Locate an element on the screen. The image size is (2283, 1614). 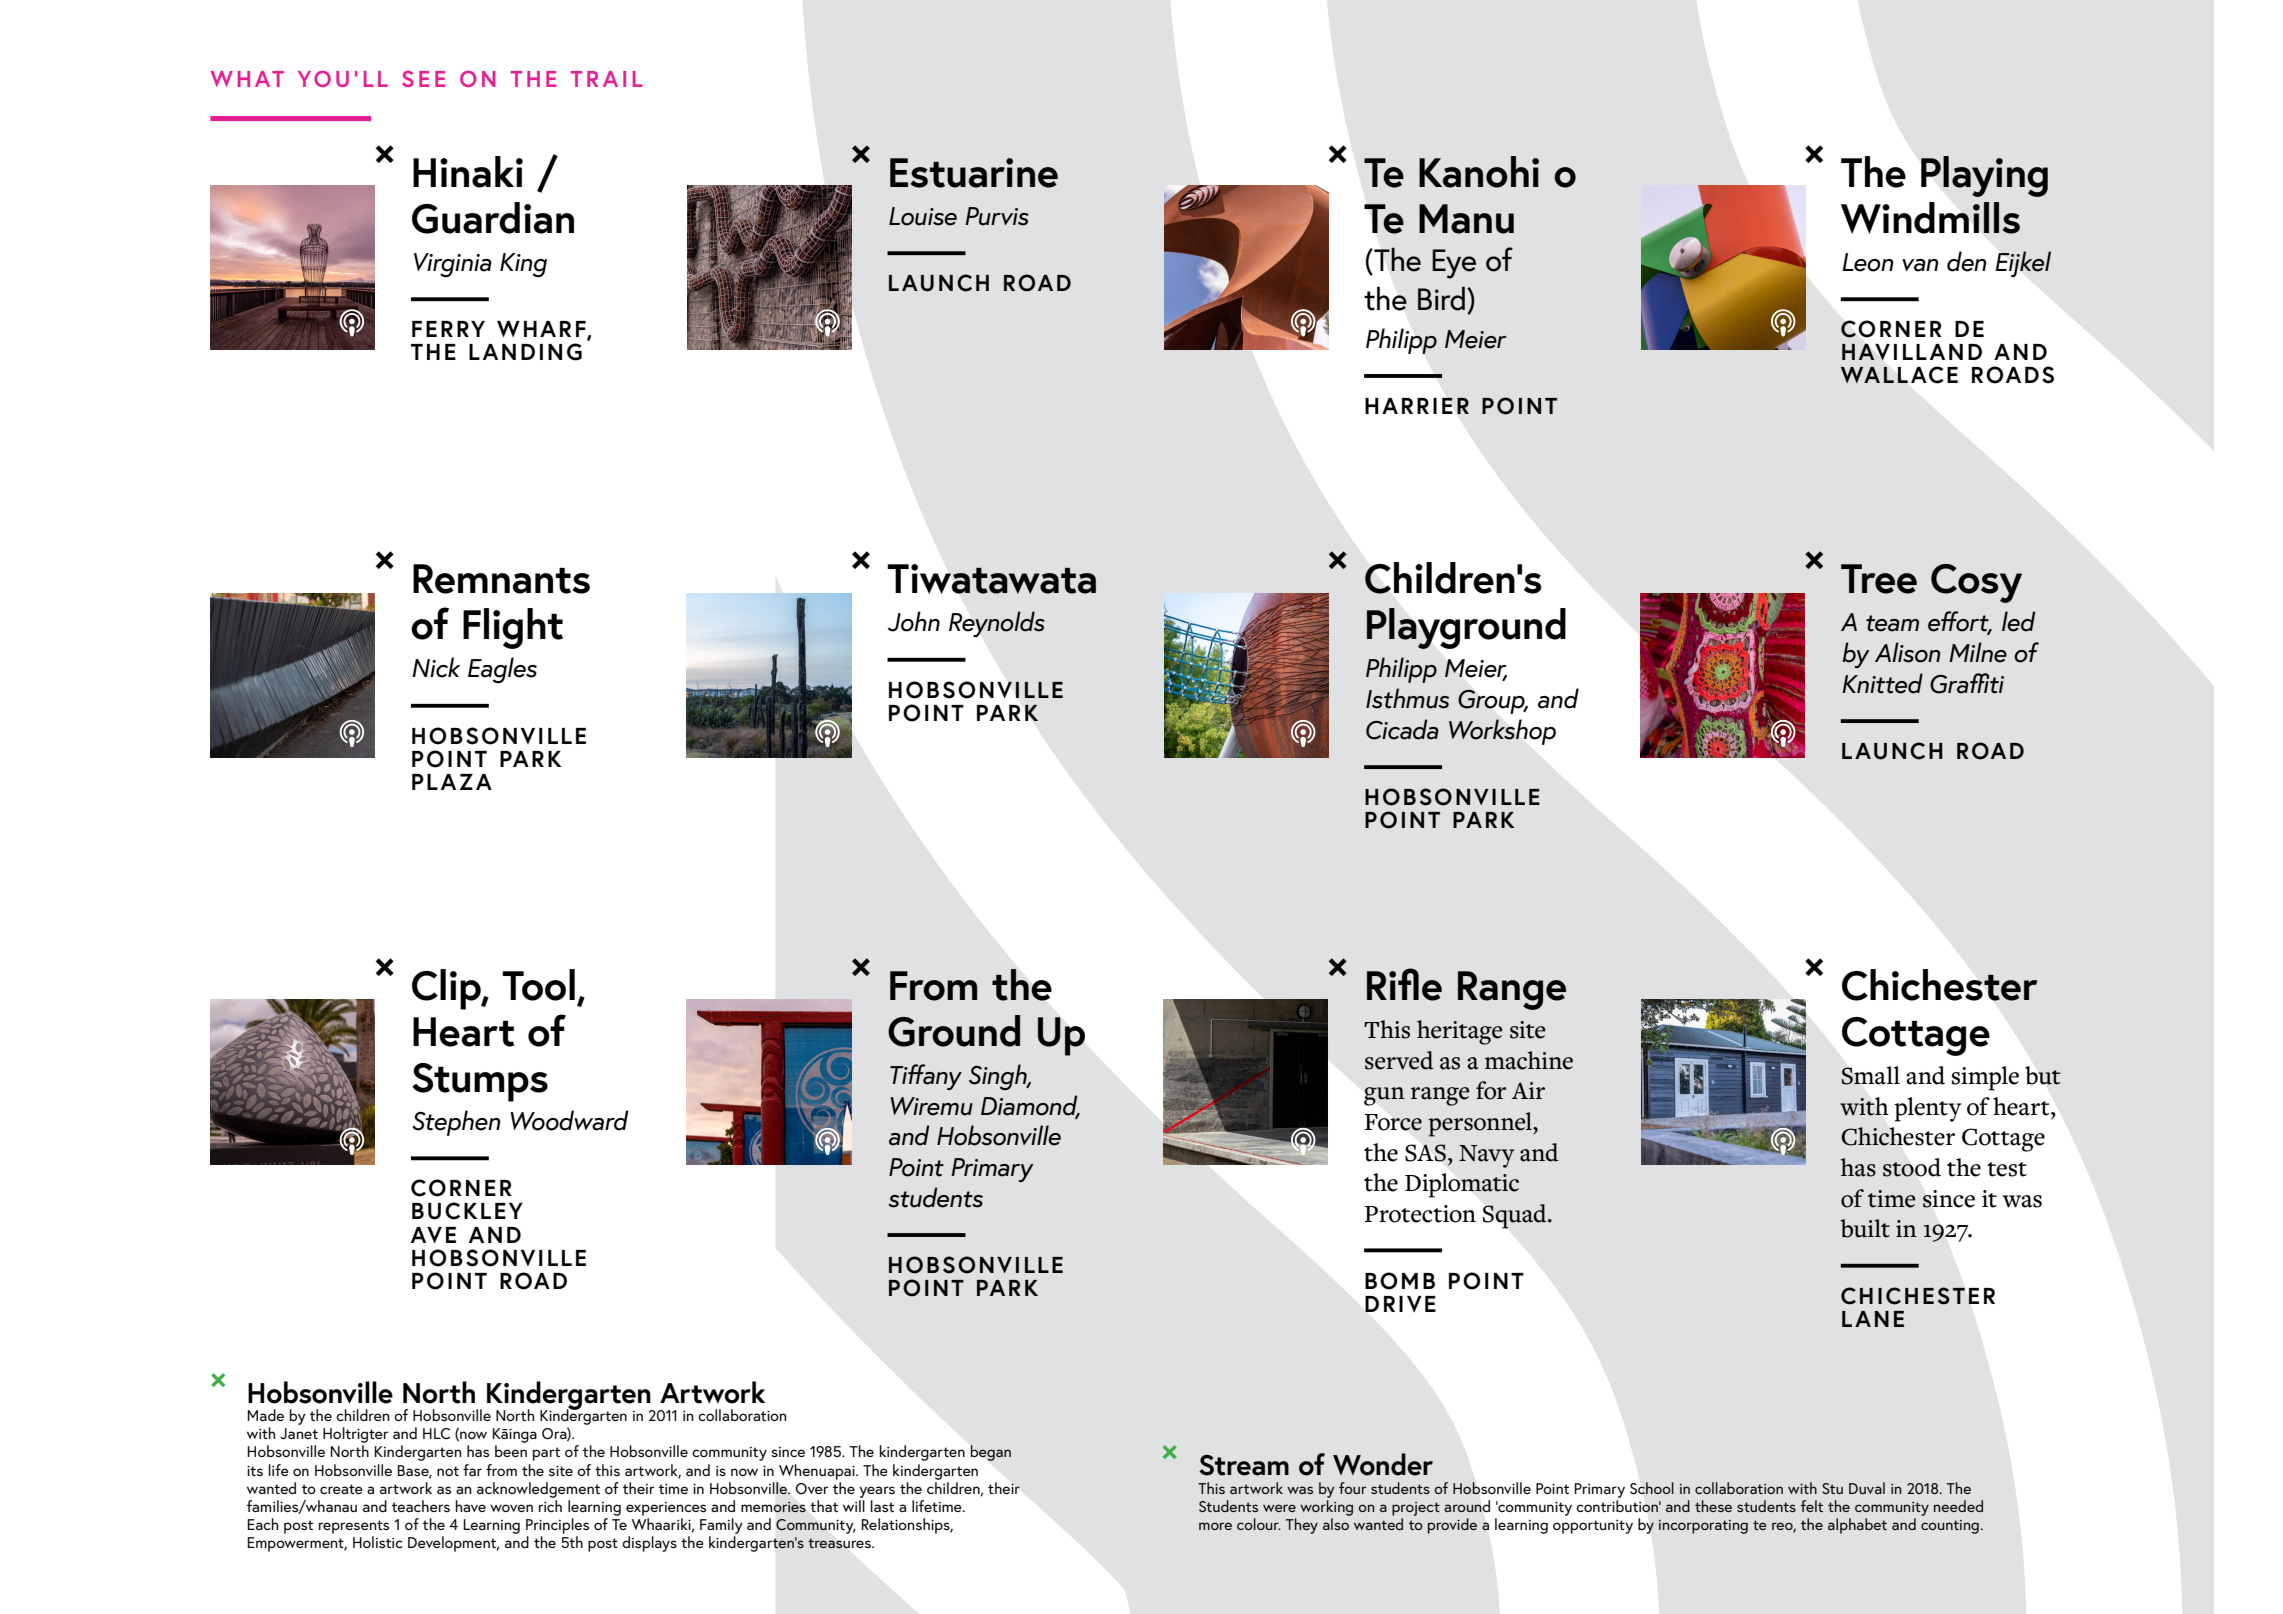
Purvis is located at coordinates (997, 216).
